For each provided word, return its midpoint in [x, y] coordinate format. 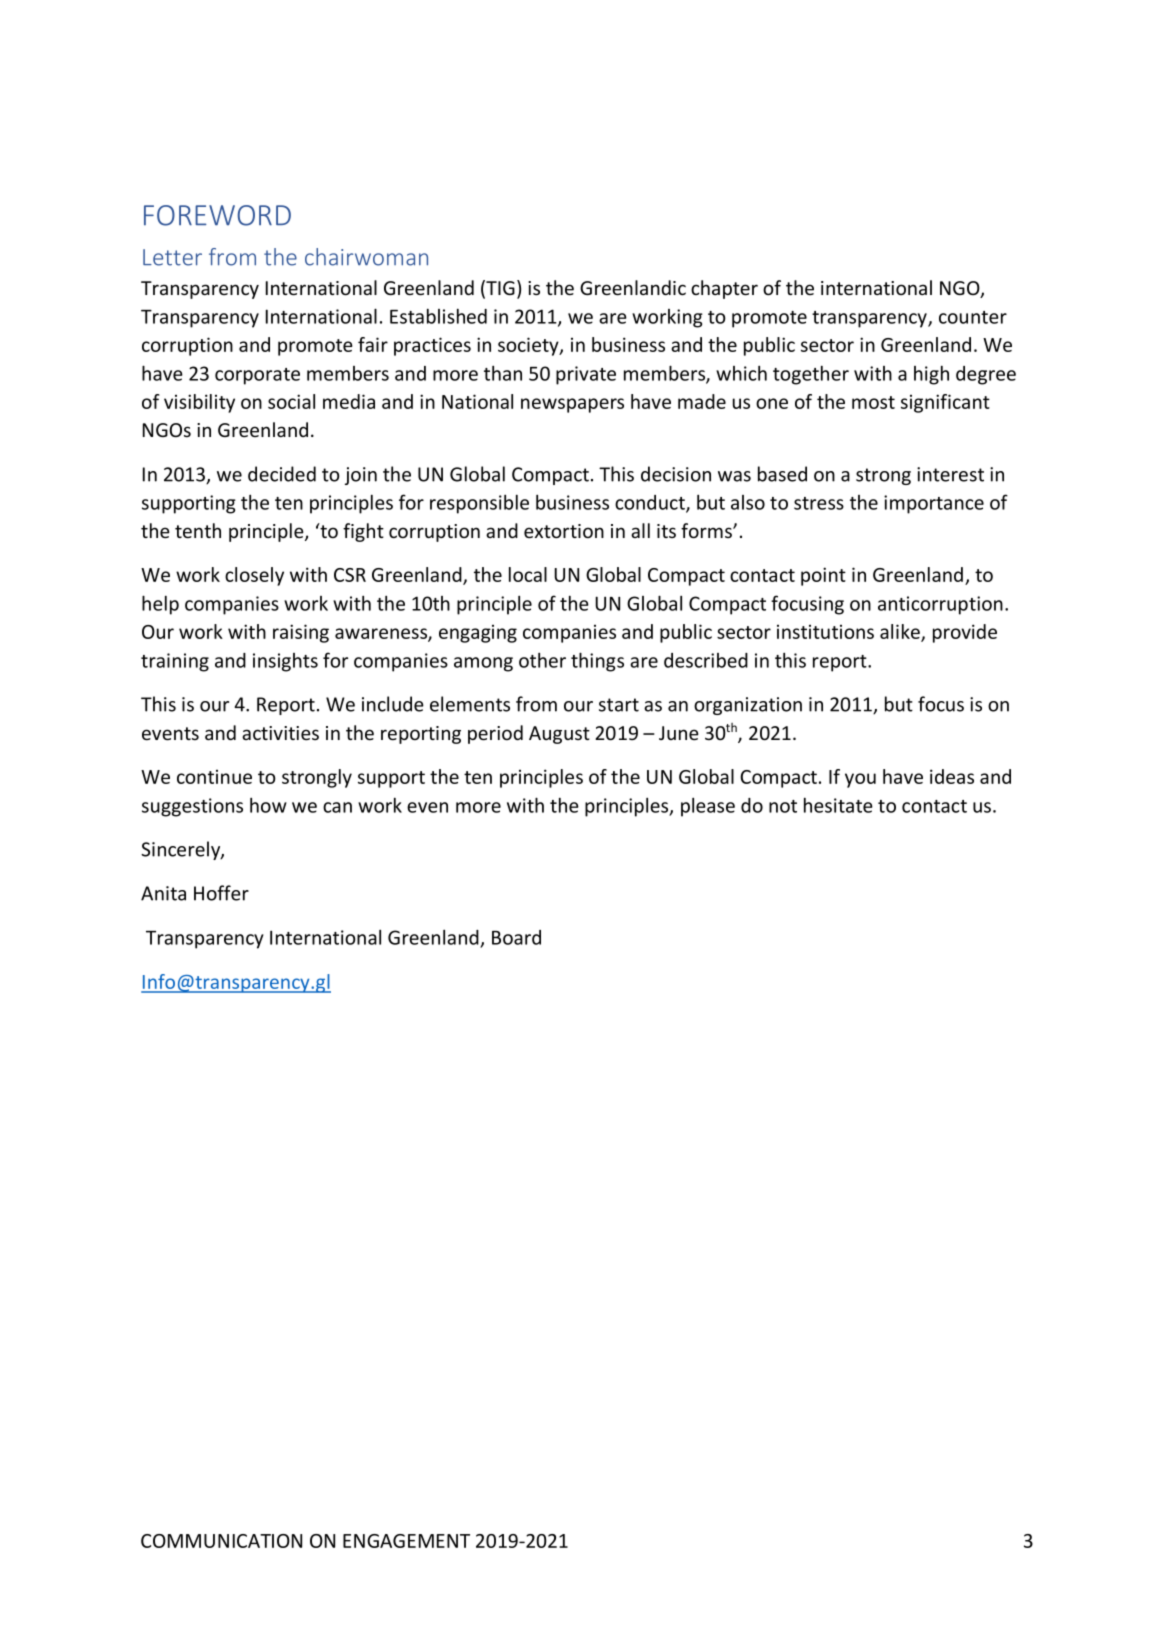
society [529, 346]
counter [973, 317]
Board [516, 937]
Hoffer [221, 893]
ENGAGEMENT [406, 1541]
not [783, 806]
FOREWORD [217, 215]
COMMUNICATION [221, 1541]
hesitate [838, 805]
